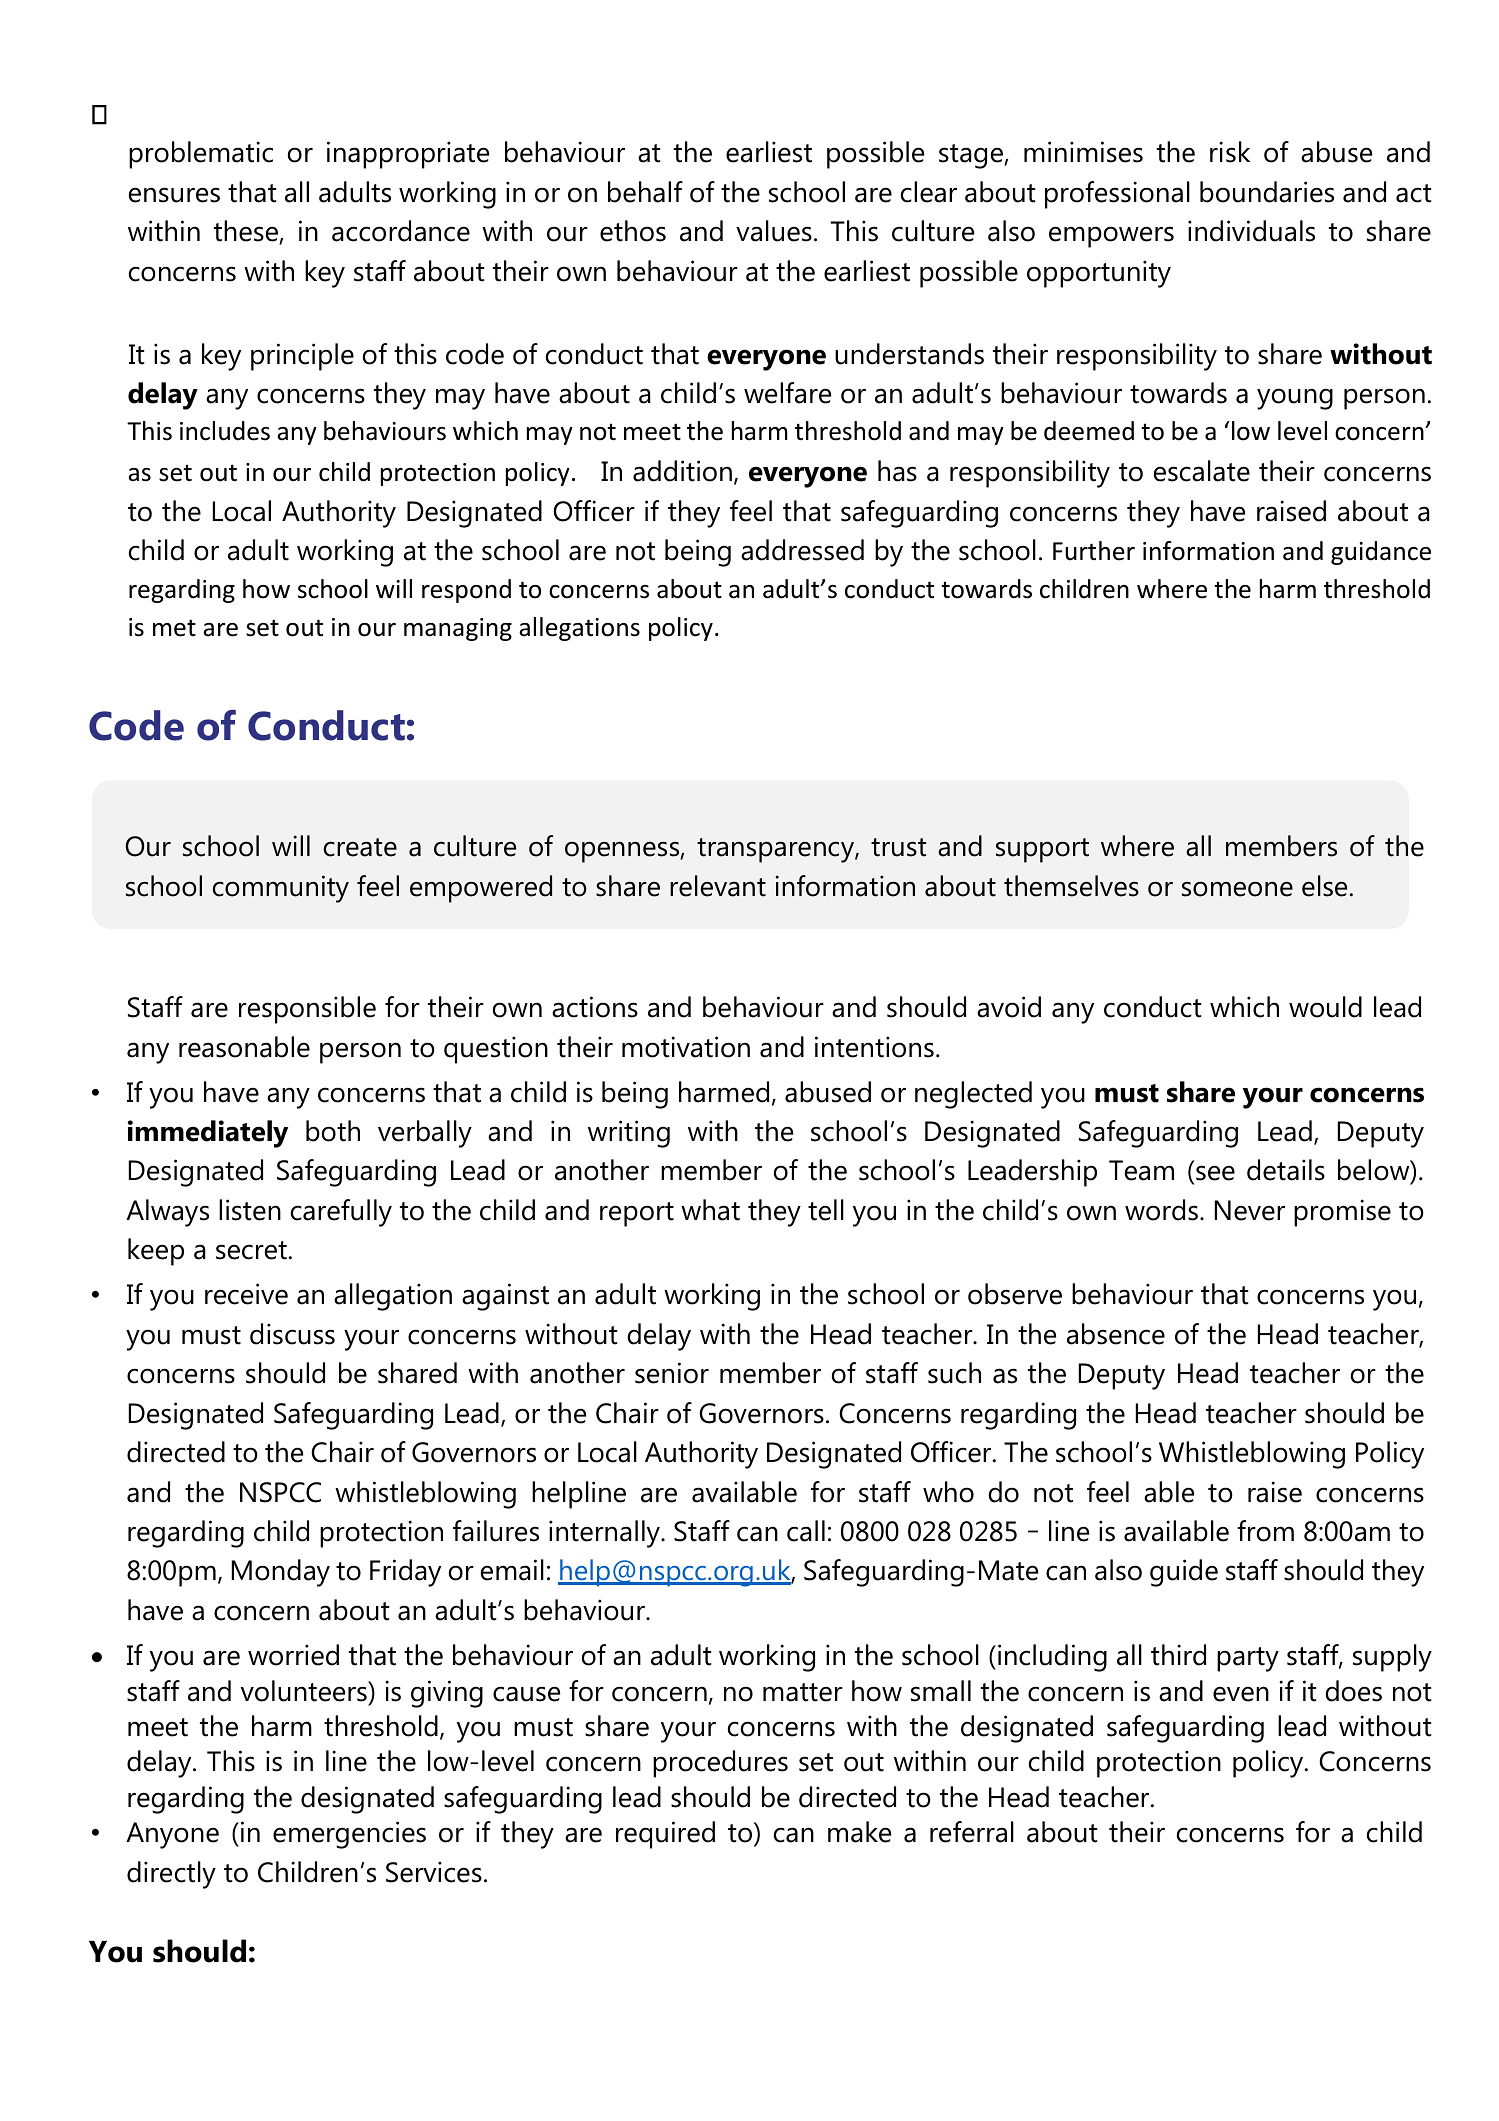 The image size is (1499, 2121). I want to click on responsible, so click(307, 1010).
